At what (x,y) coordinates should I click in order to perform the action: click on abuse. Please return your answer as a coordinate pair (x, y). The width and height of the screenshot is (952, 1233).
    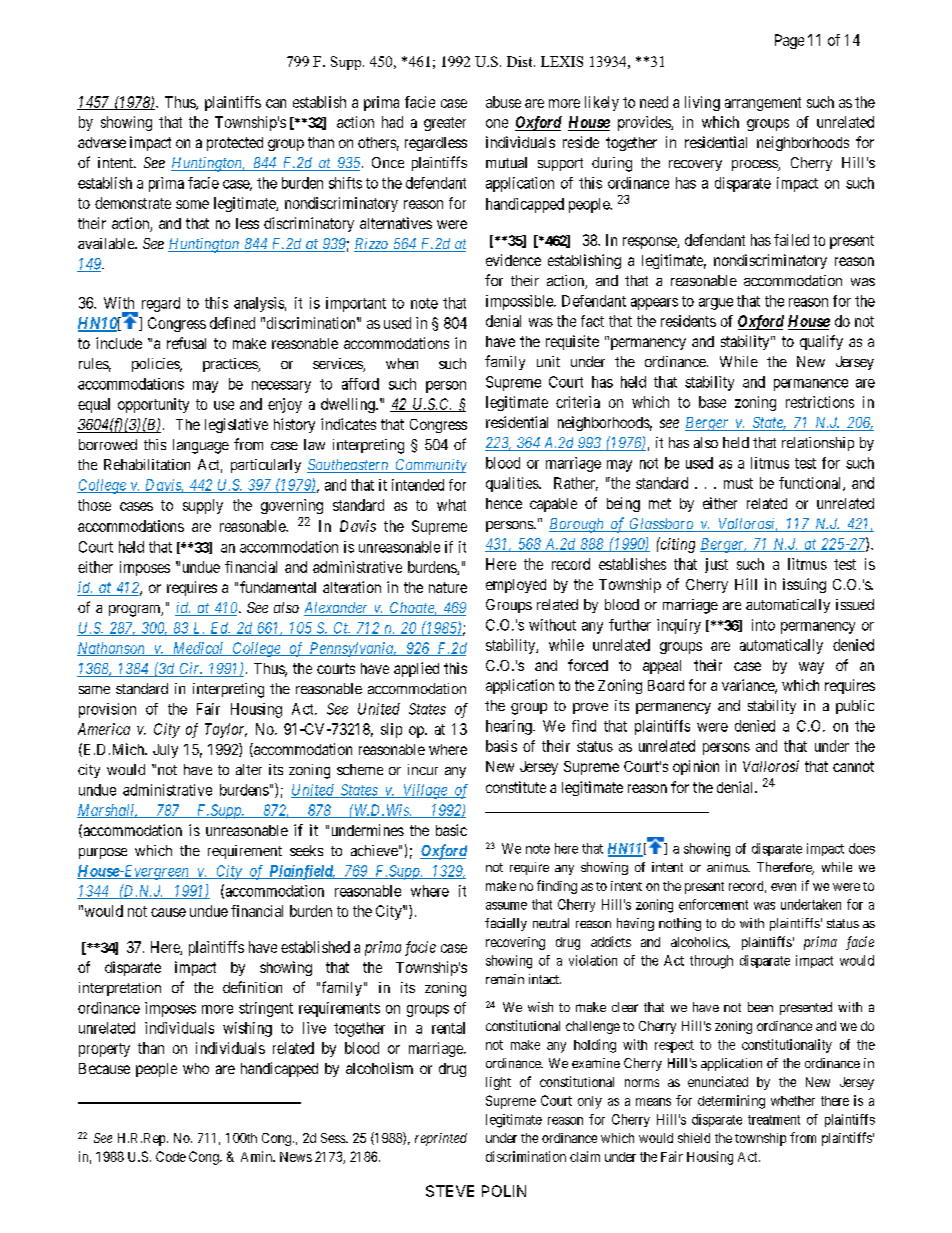
    Looking at the image, I should click on (503, 102).
